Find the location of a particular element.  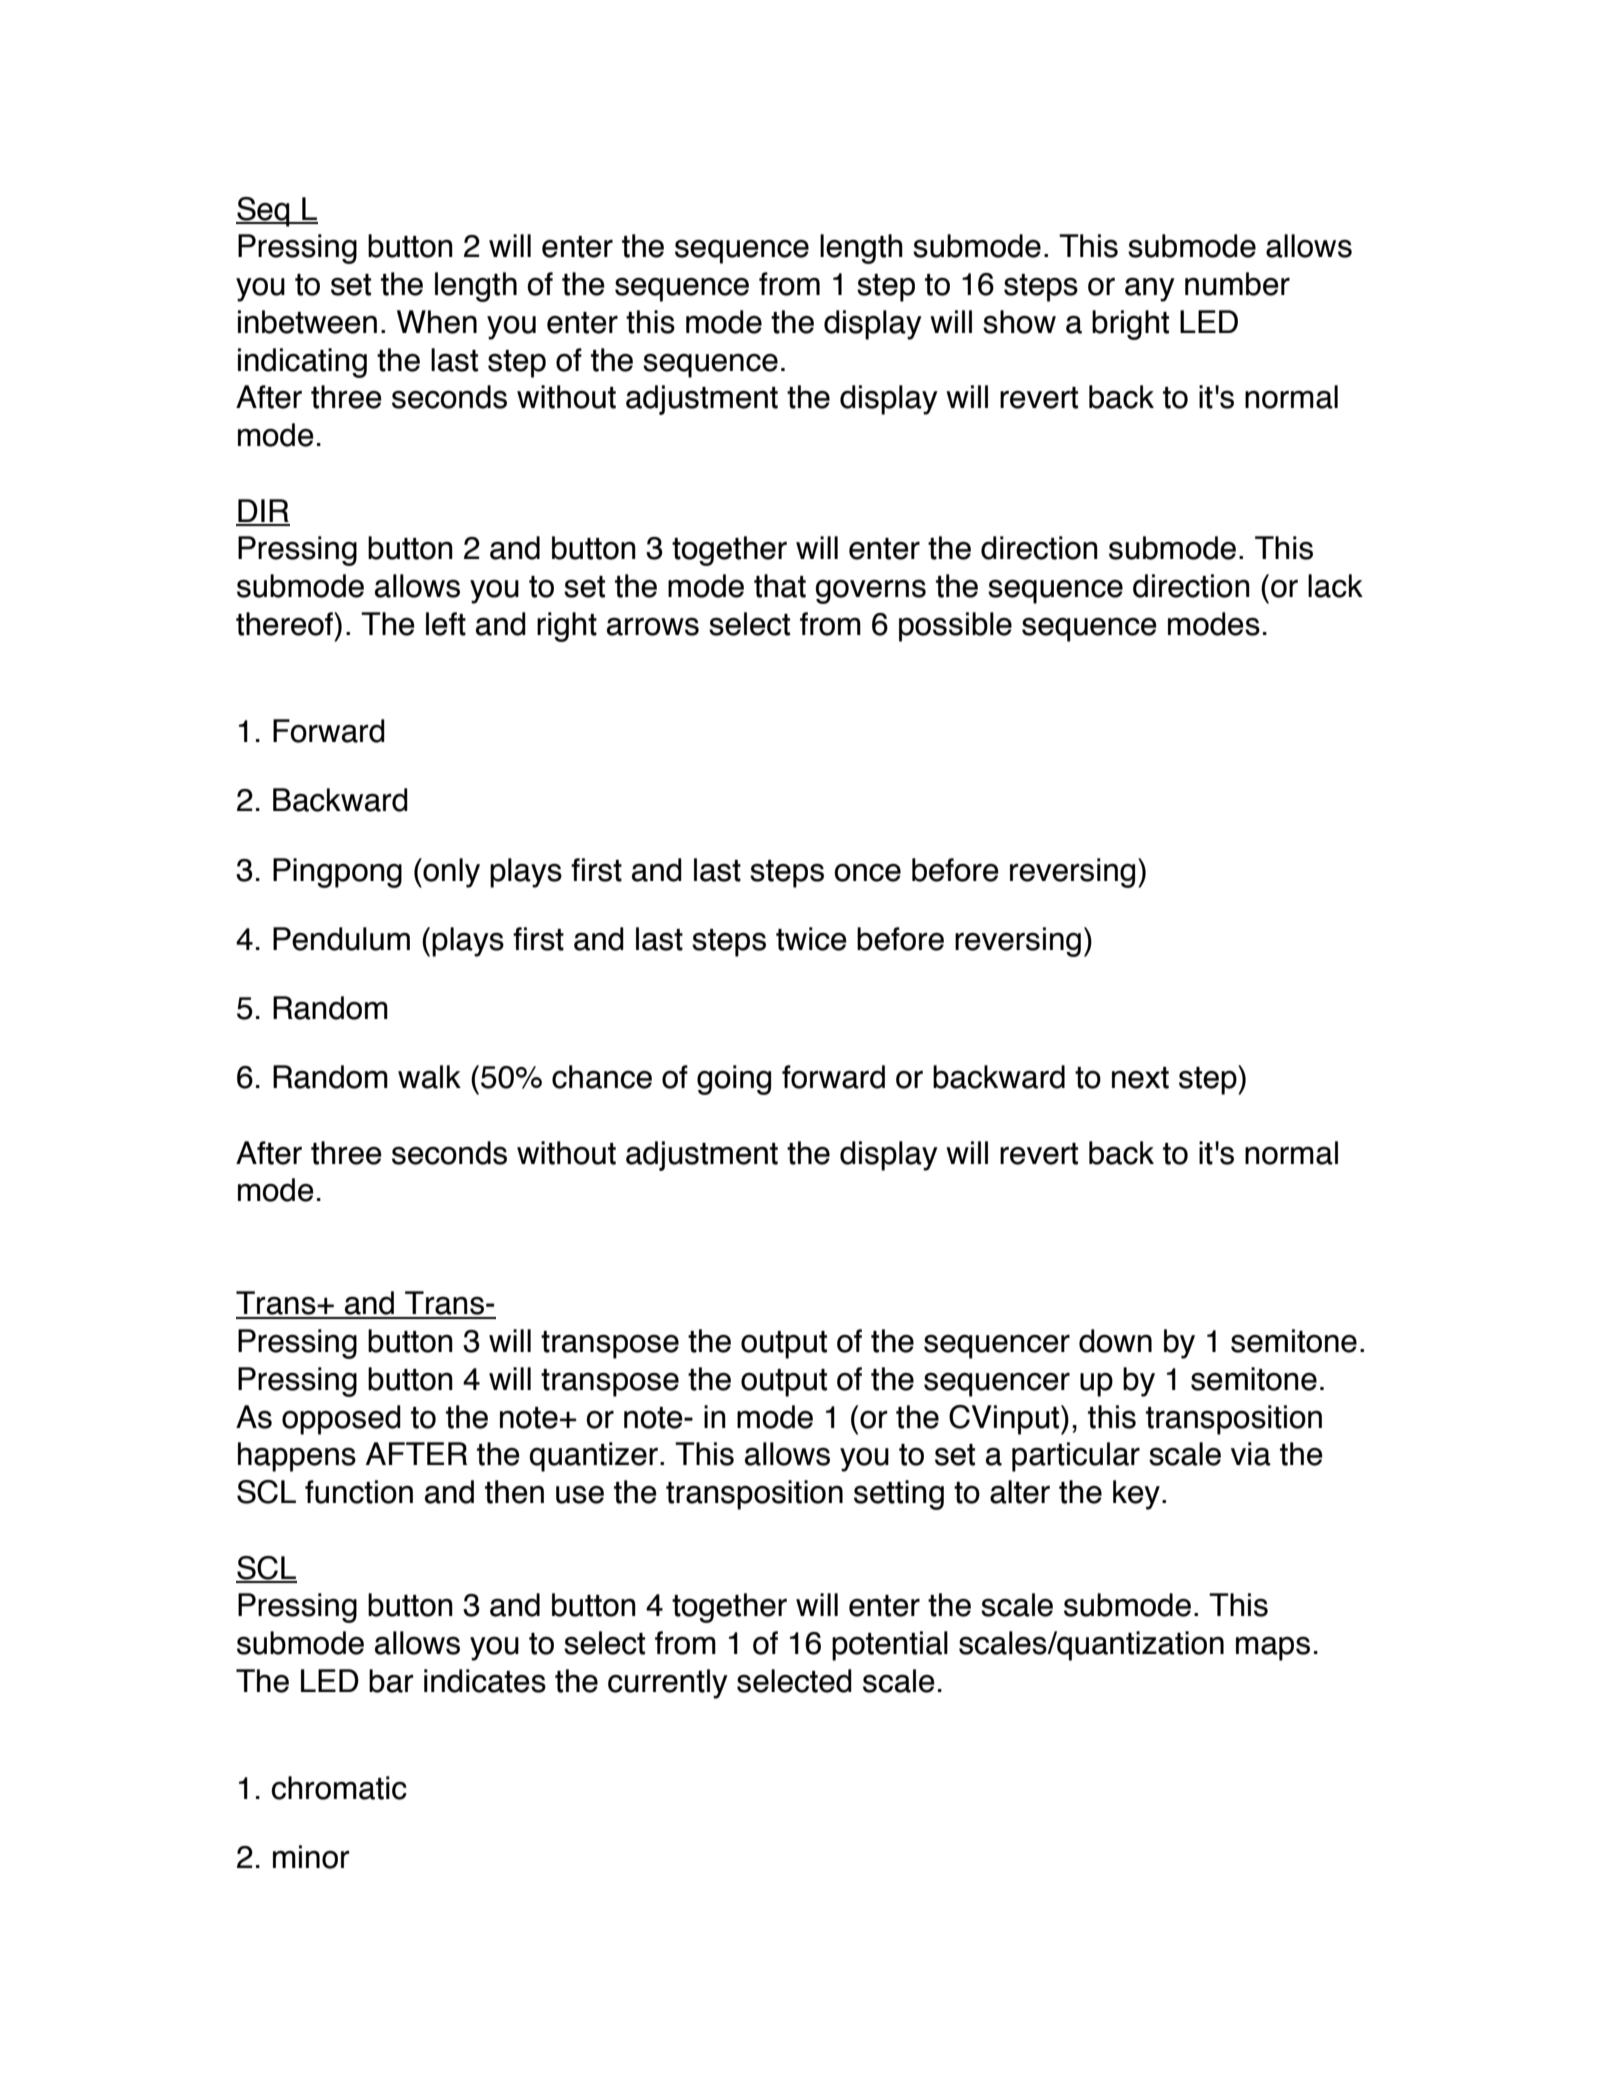

number is located at coordinates (1237, 284).
